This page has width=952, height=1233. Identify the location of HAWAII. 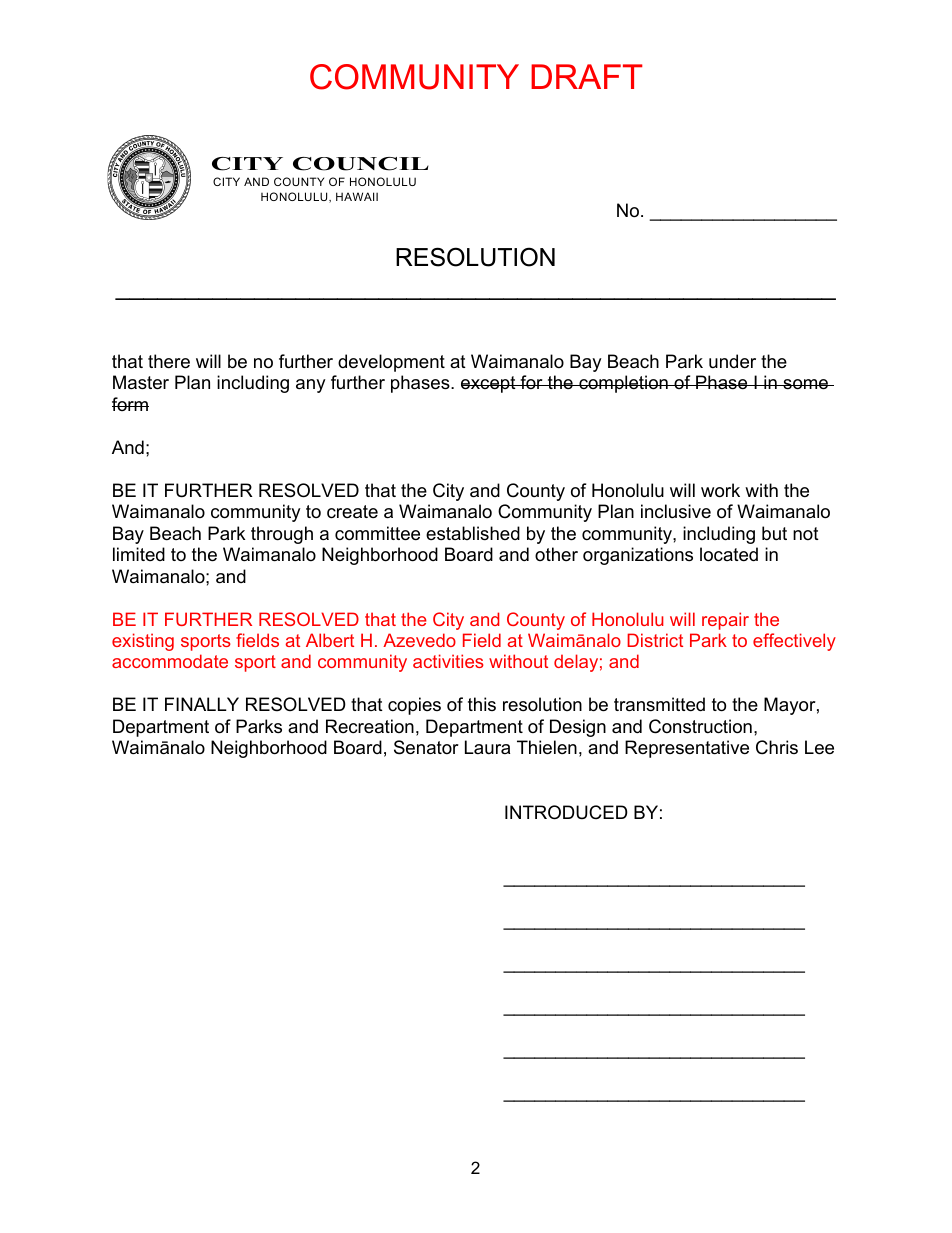
(357, 196).
